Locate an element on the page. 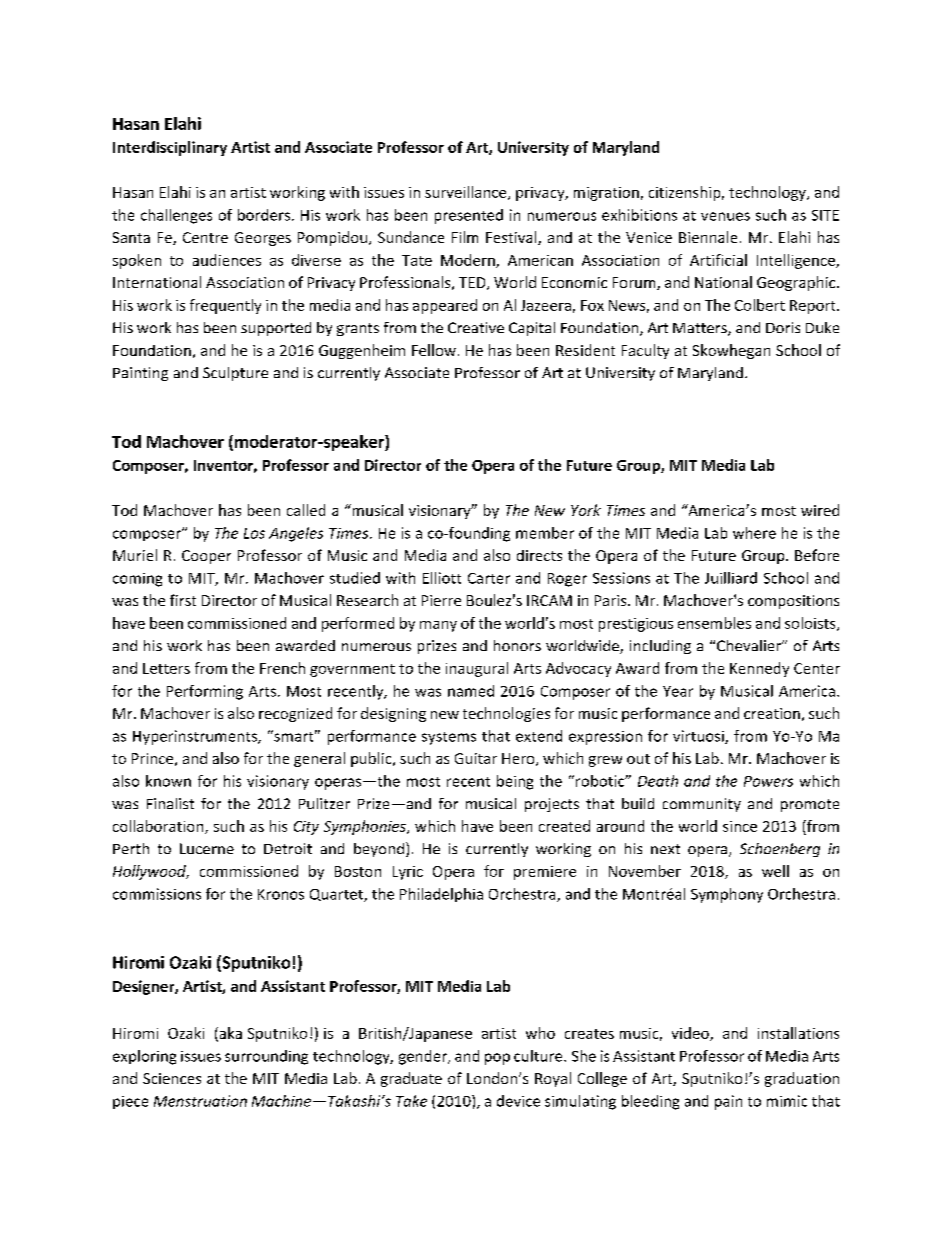  surveillance is located at coordinates (467, 193).
